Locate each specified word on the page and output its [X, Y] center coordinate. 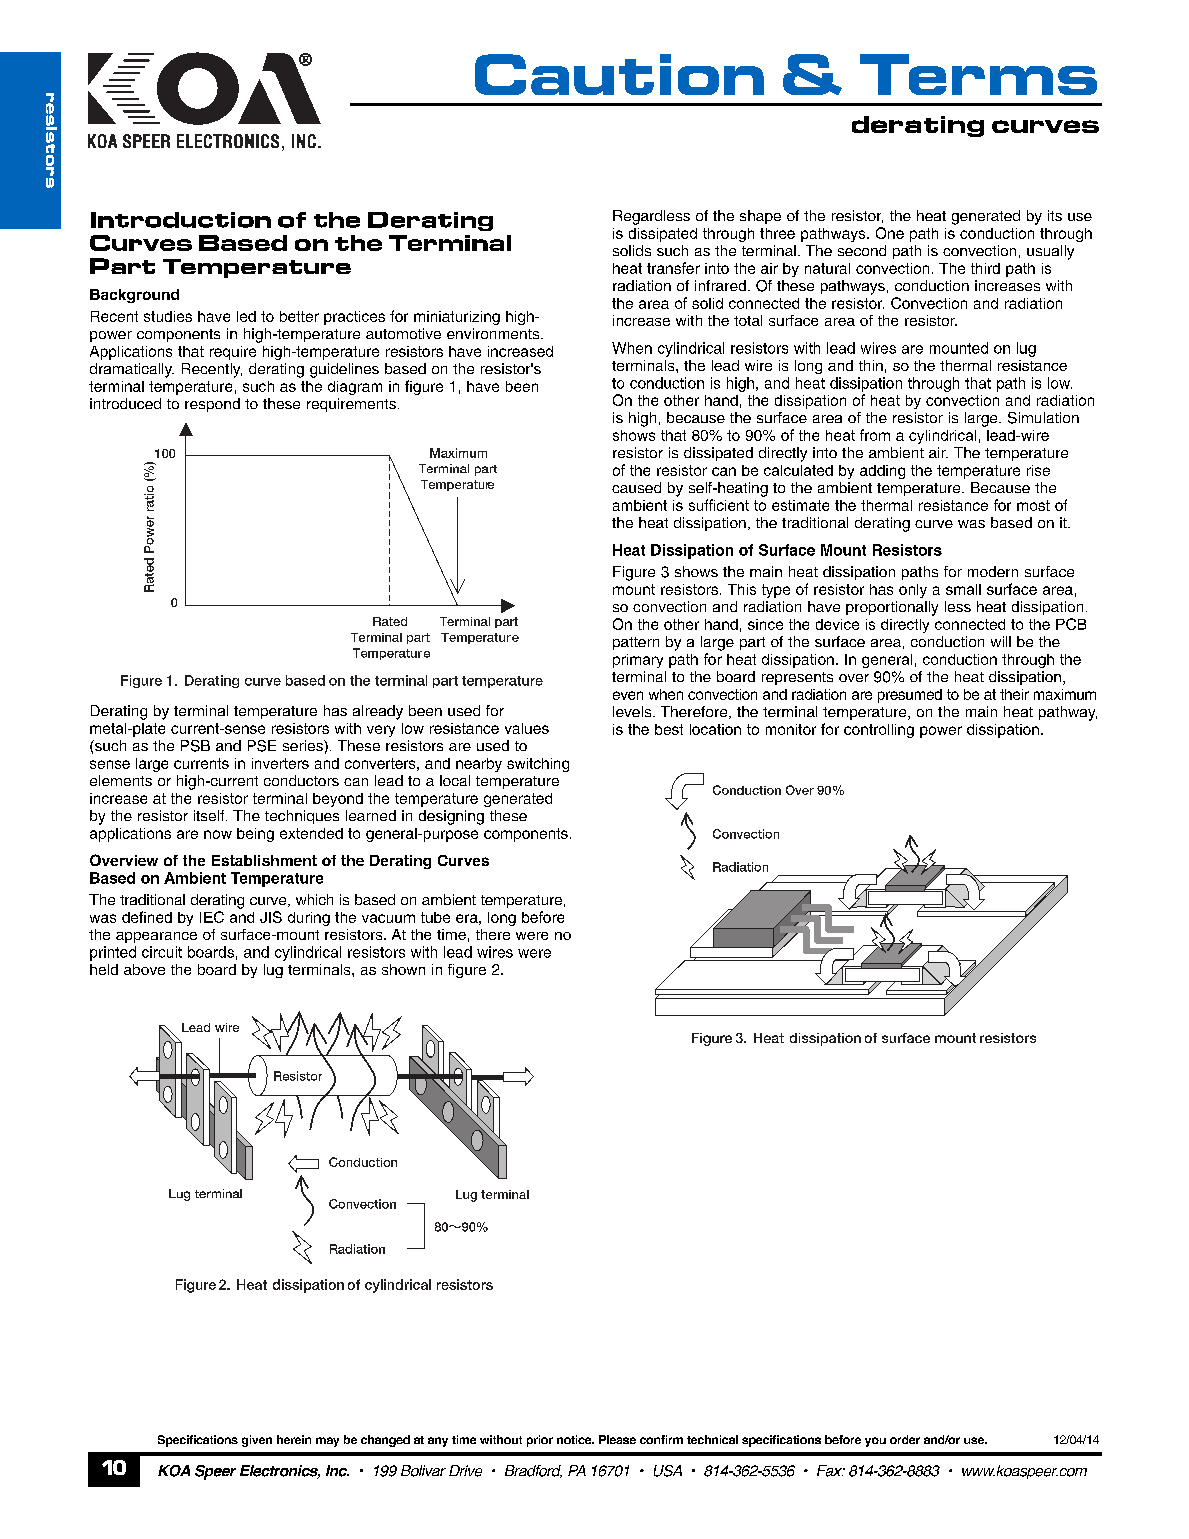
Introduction [181, 220]
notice [575, 1439]
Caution [619, 74]
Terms [978, 74]
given [257, 1441]
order [905, 1439]
